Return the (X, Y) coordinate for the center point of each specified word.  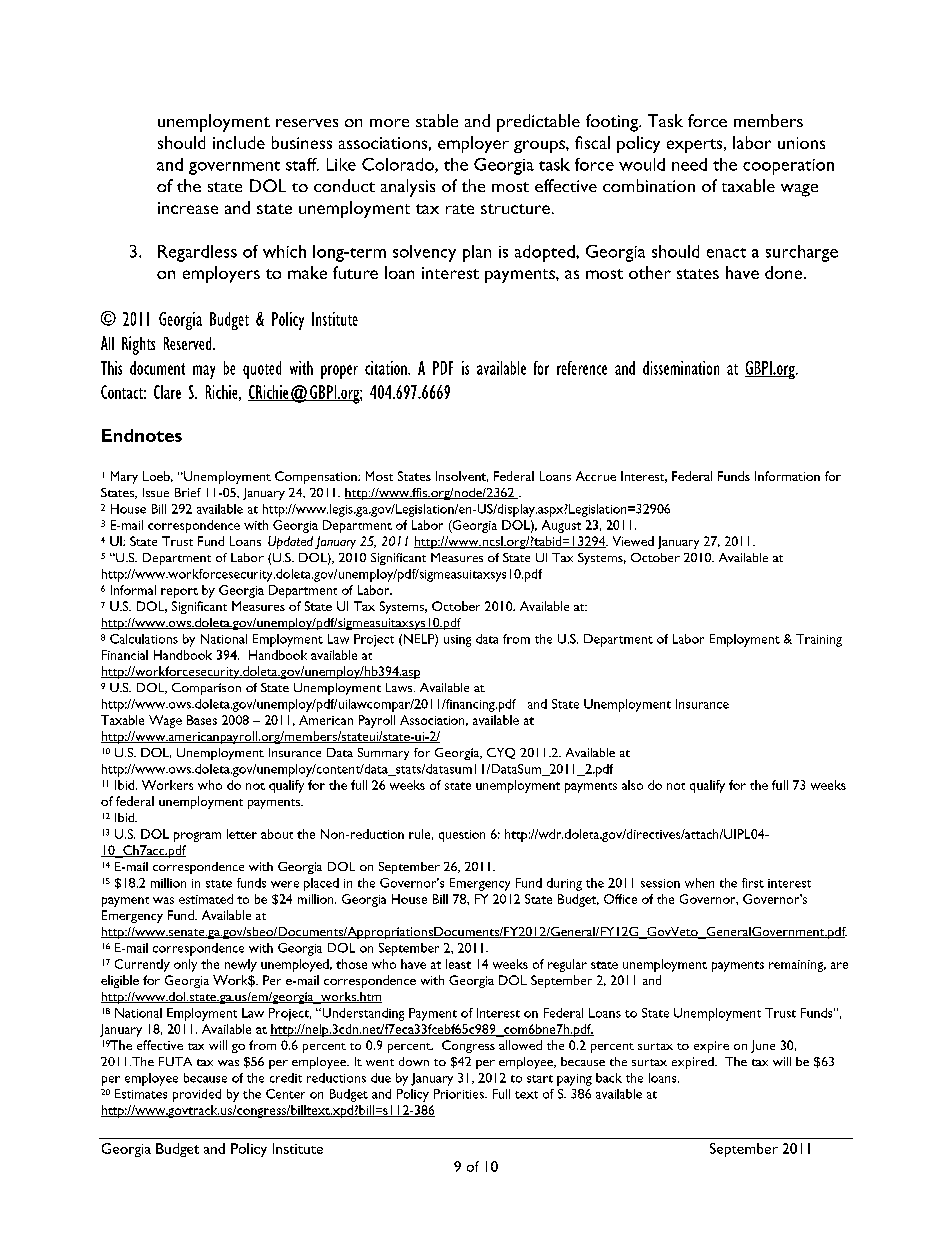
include (239, 142)
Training (819, 640)
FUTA (175, 1061)
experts (696, 146)
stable (437, 120)
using (457, 641)
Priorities (460, 1094)
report (179, 593)
